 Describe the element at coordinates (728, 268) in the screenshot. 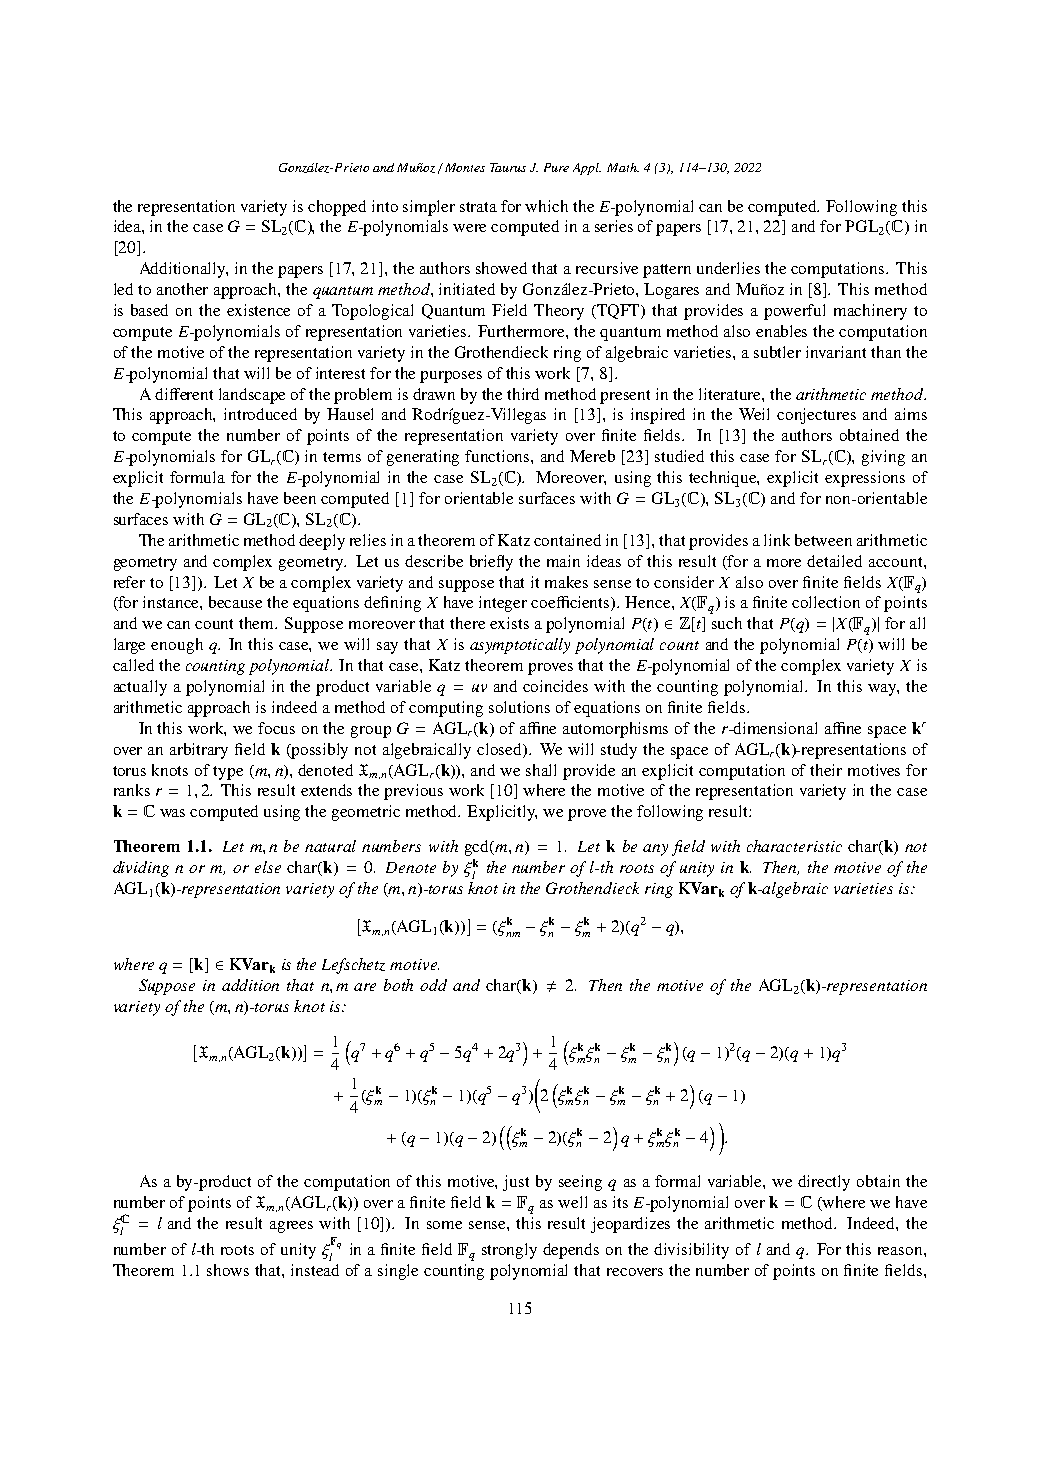

I see `underlies` at that location.
